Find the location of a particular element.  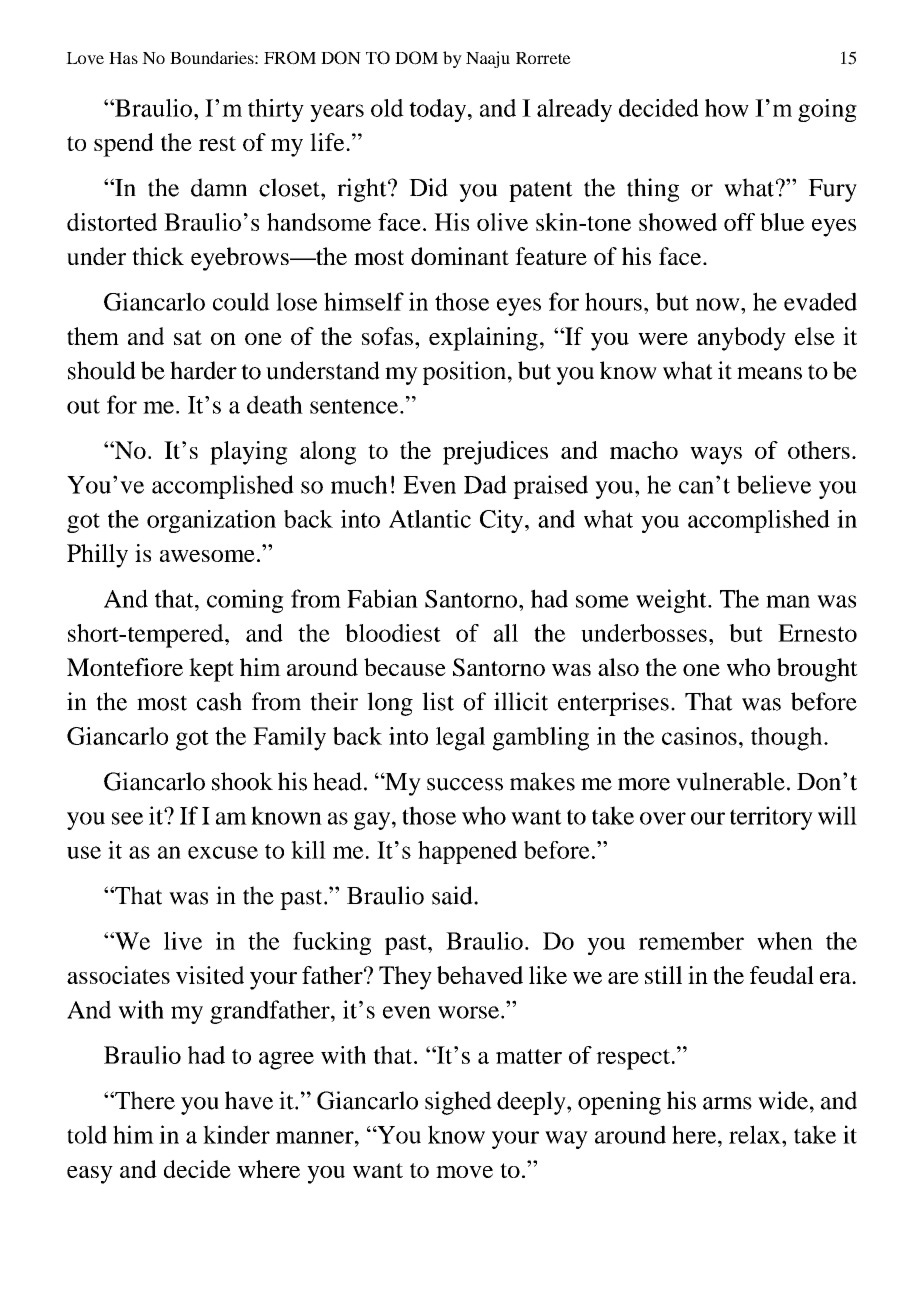

coming is located at coordinates (245, 601).
